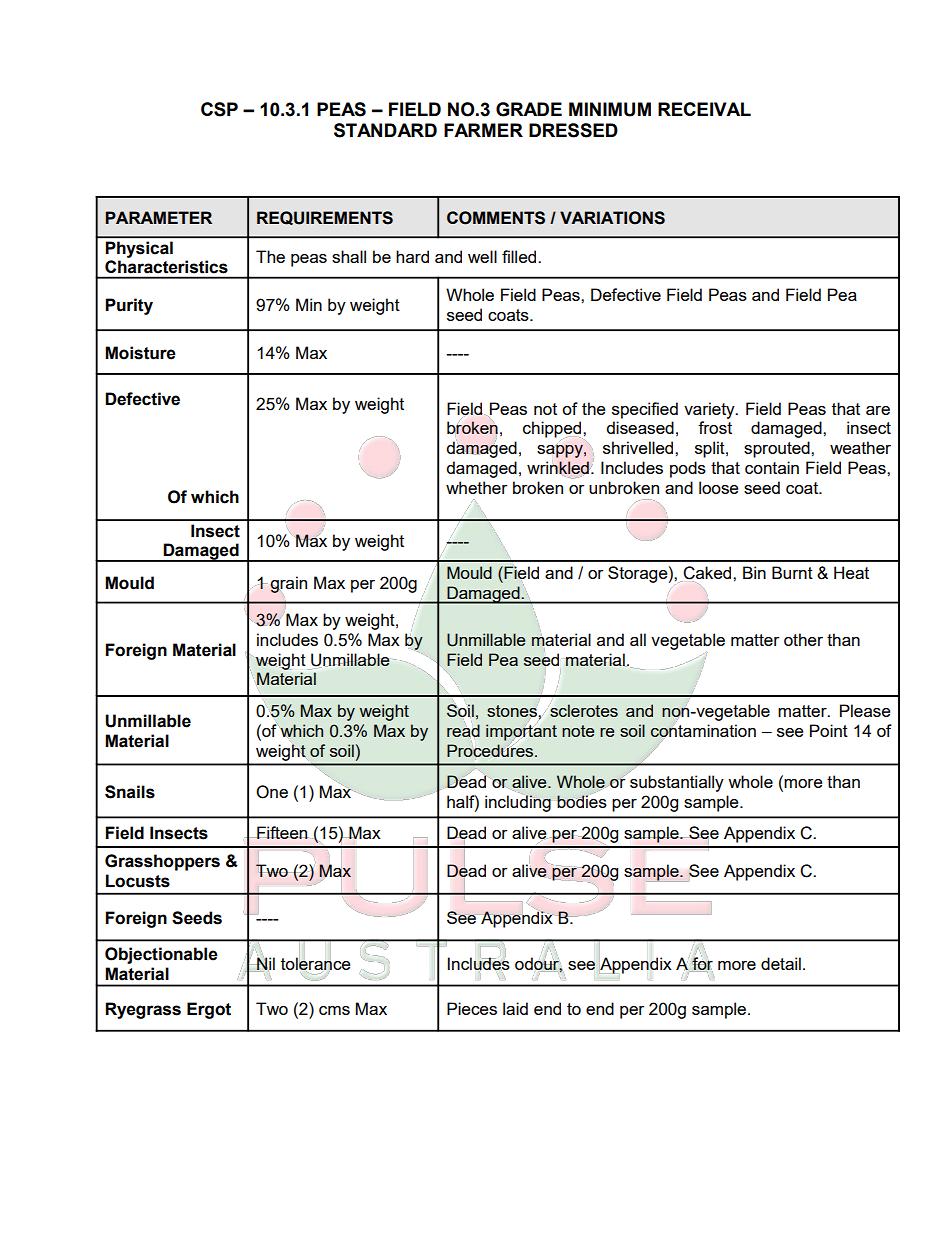 Image resolution: width=952 pixels, height=1233 pixels. I want to click on filled, so click(520, 256).
